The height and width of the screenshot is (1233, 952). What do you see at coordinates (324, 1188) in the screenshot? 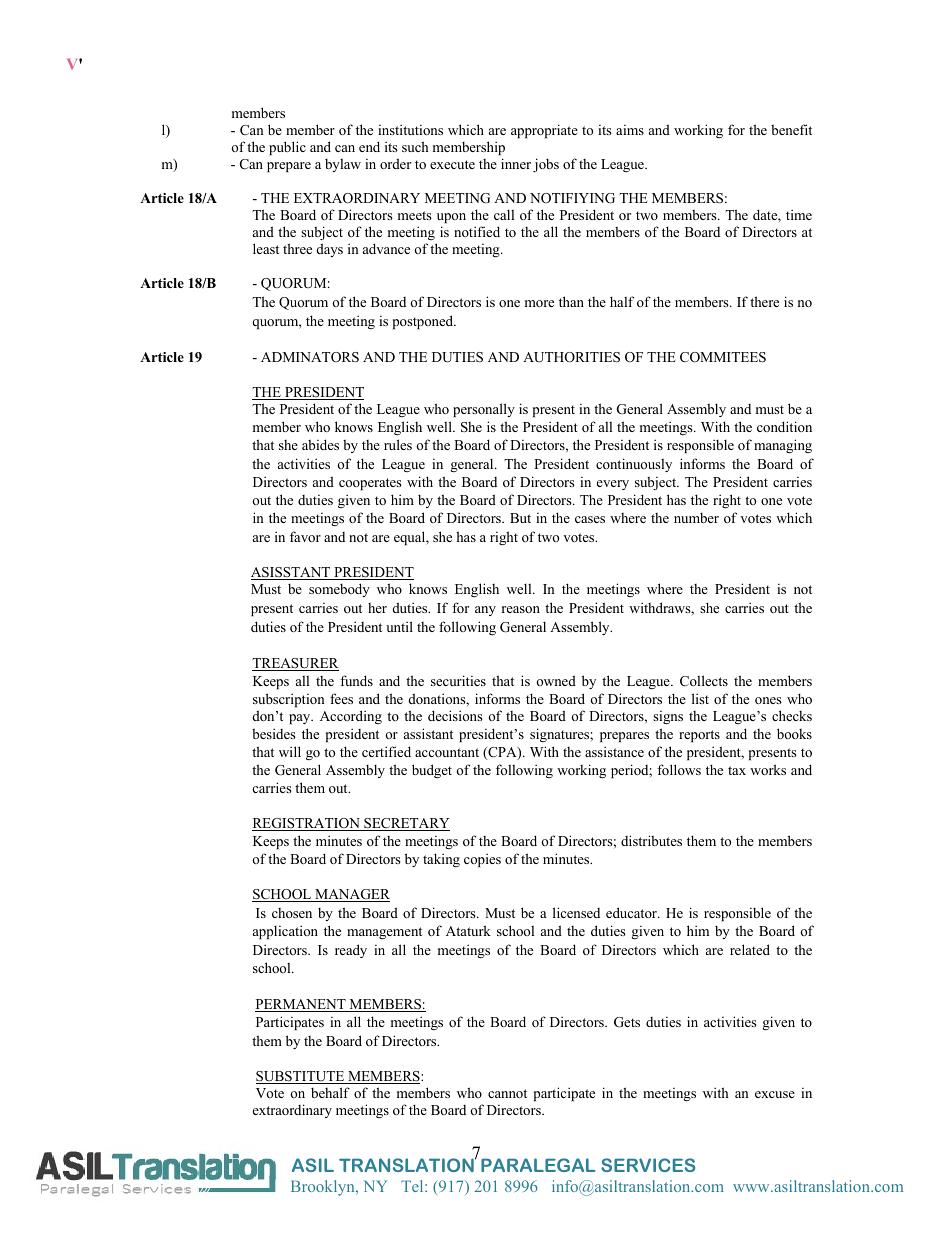
I see `Brooklyn` at bounding box center [324, 1188].
